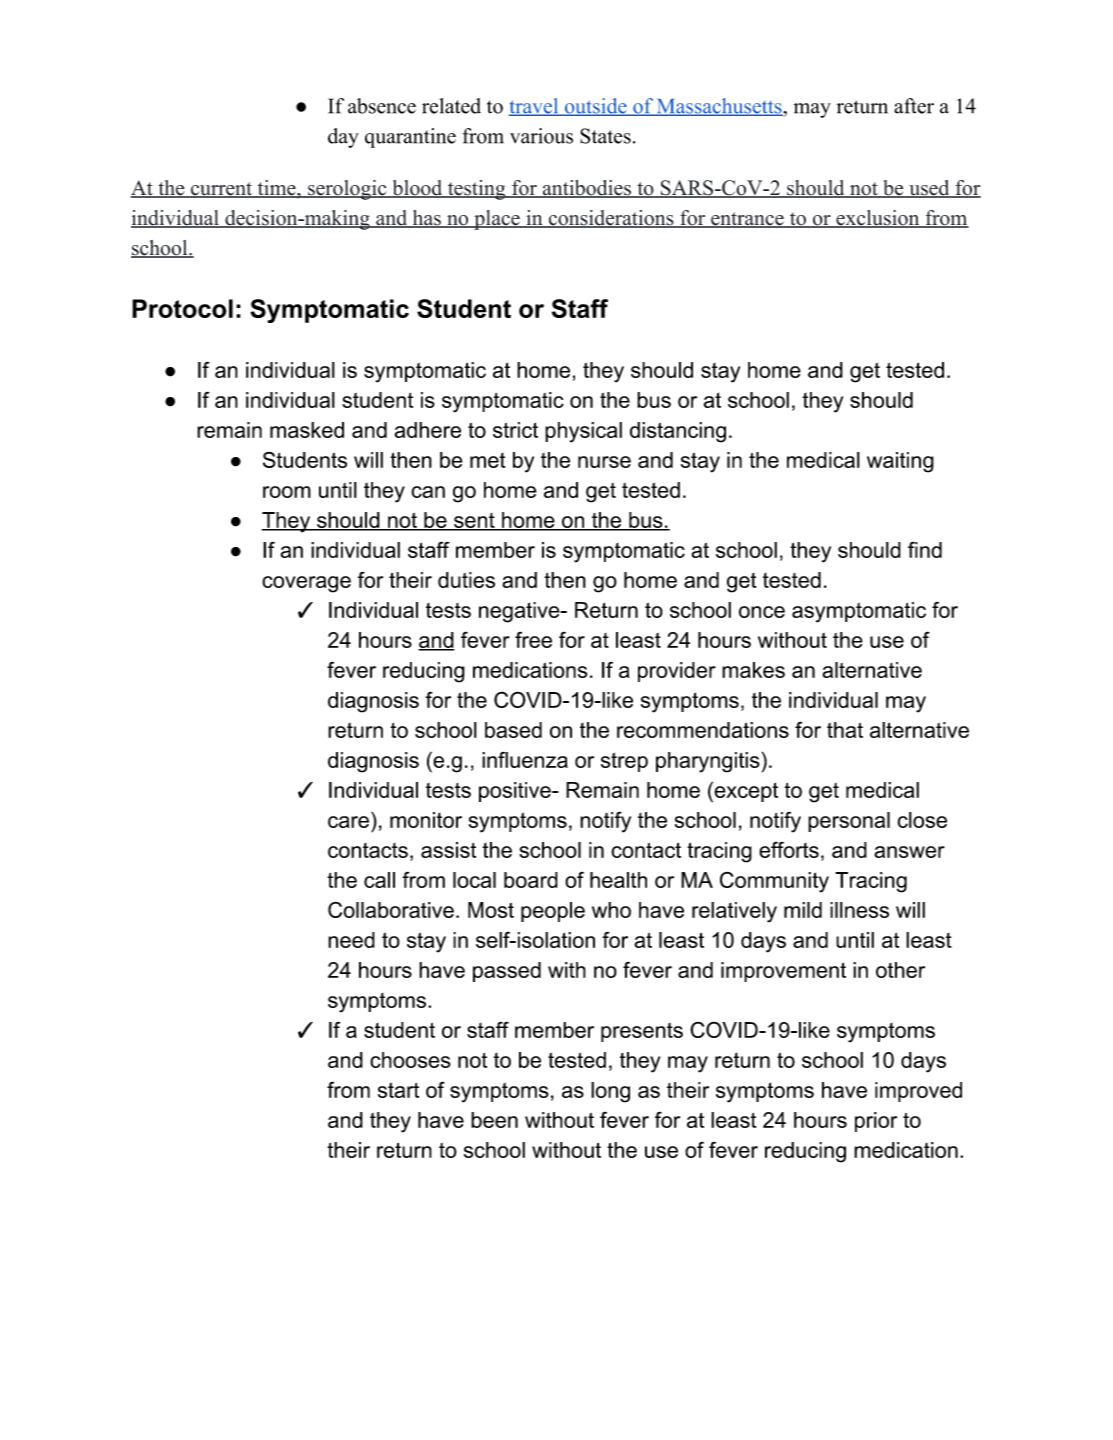 This image has height=1440, width=1113. What do you see at coordinates (533, 639) in the image?
I see `free` at bounding box center [533, 639].
